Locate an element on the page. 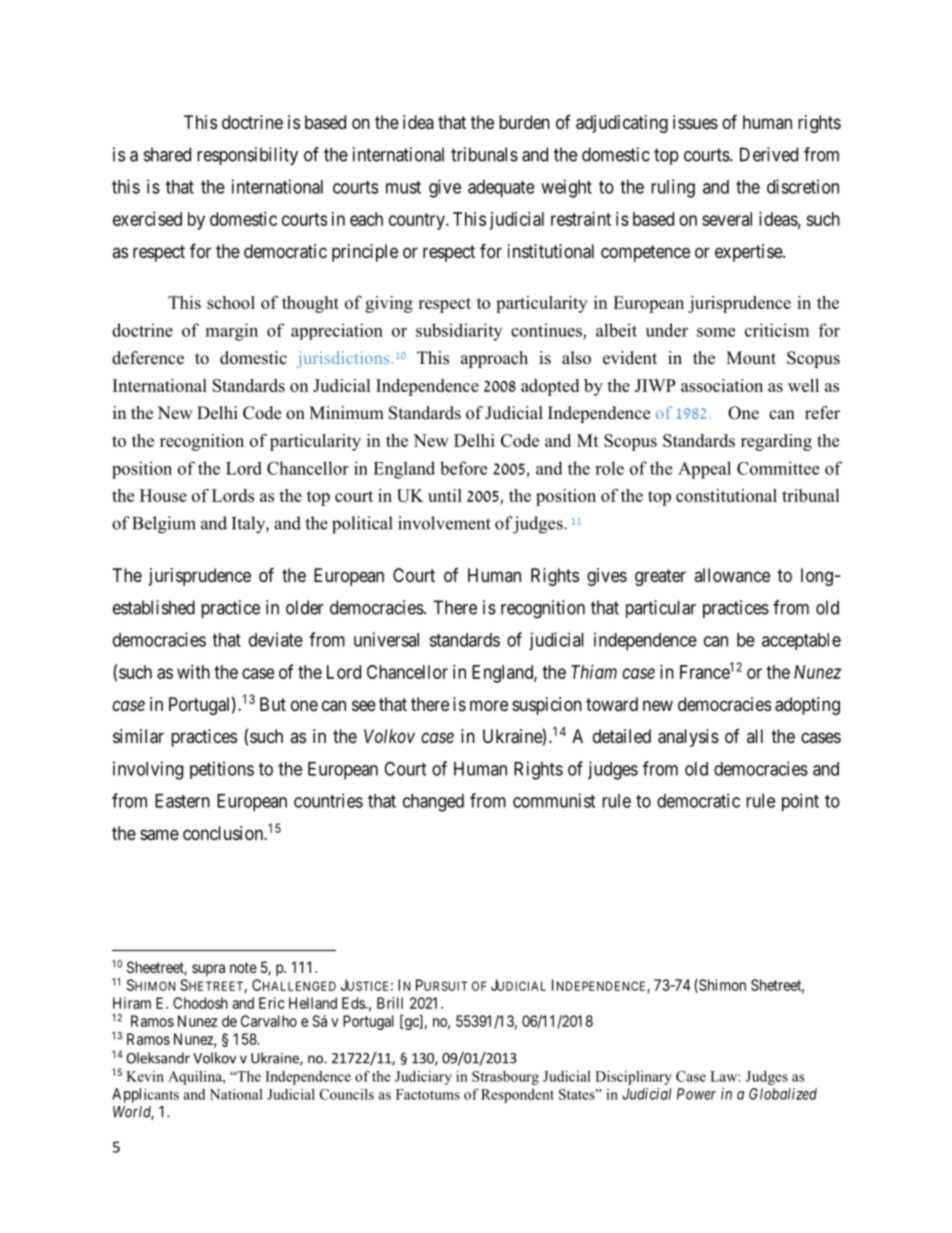 Image resolution: width=952 pixels, height=1233 pixels. allowance is located at coordinates (732, 575).
